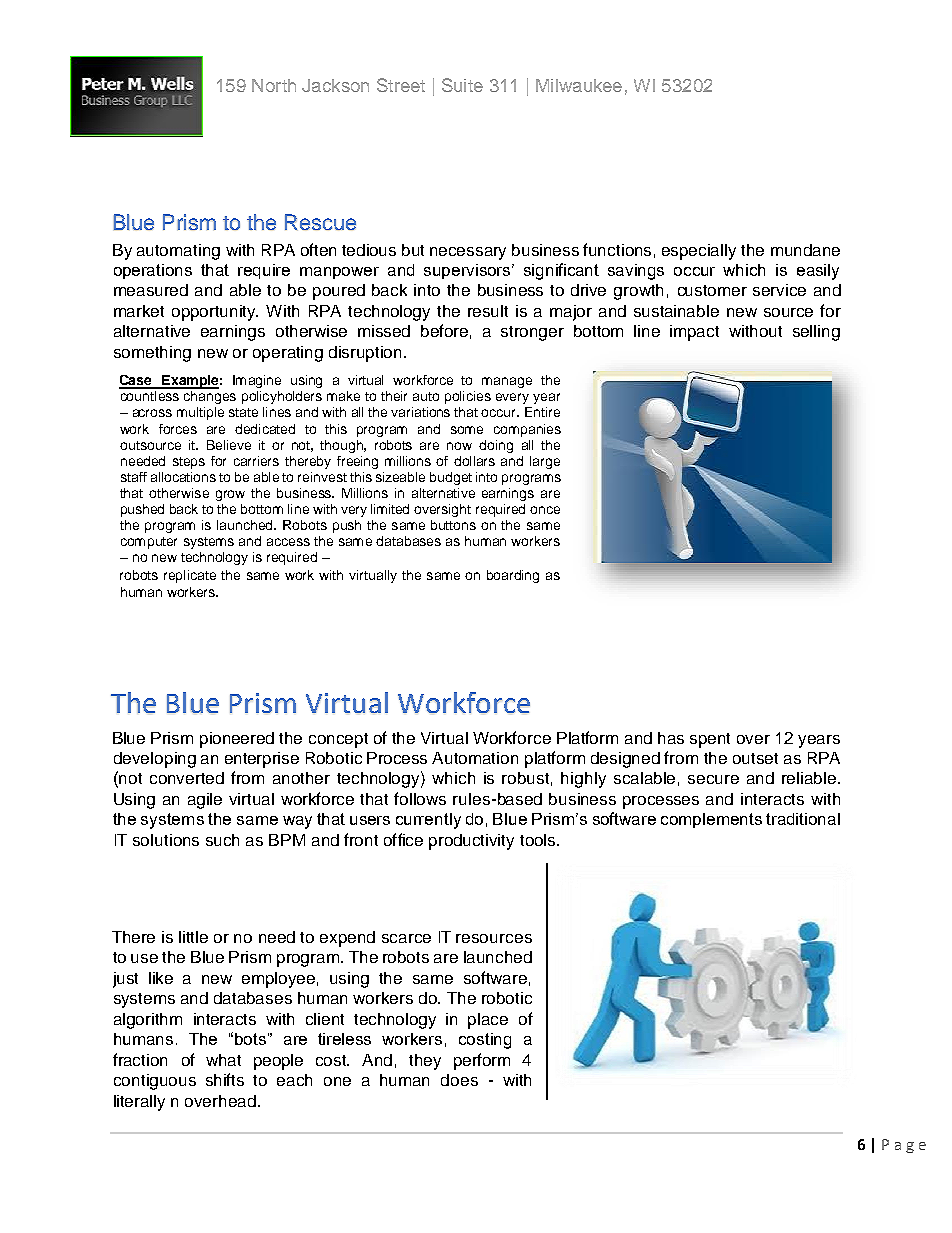 This screenshot has height=1233, width=952. What do you see at coordinates (462, 85) in the screenshot?
I see `Suite` at bounding box center [462, 85].
